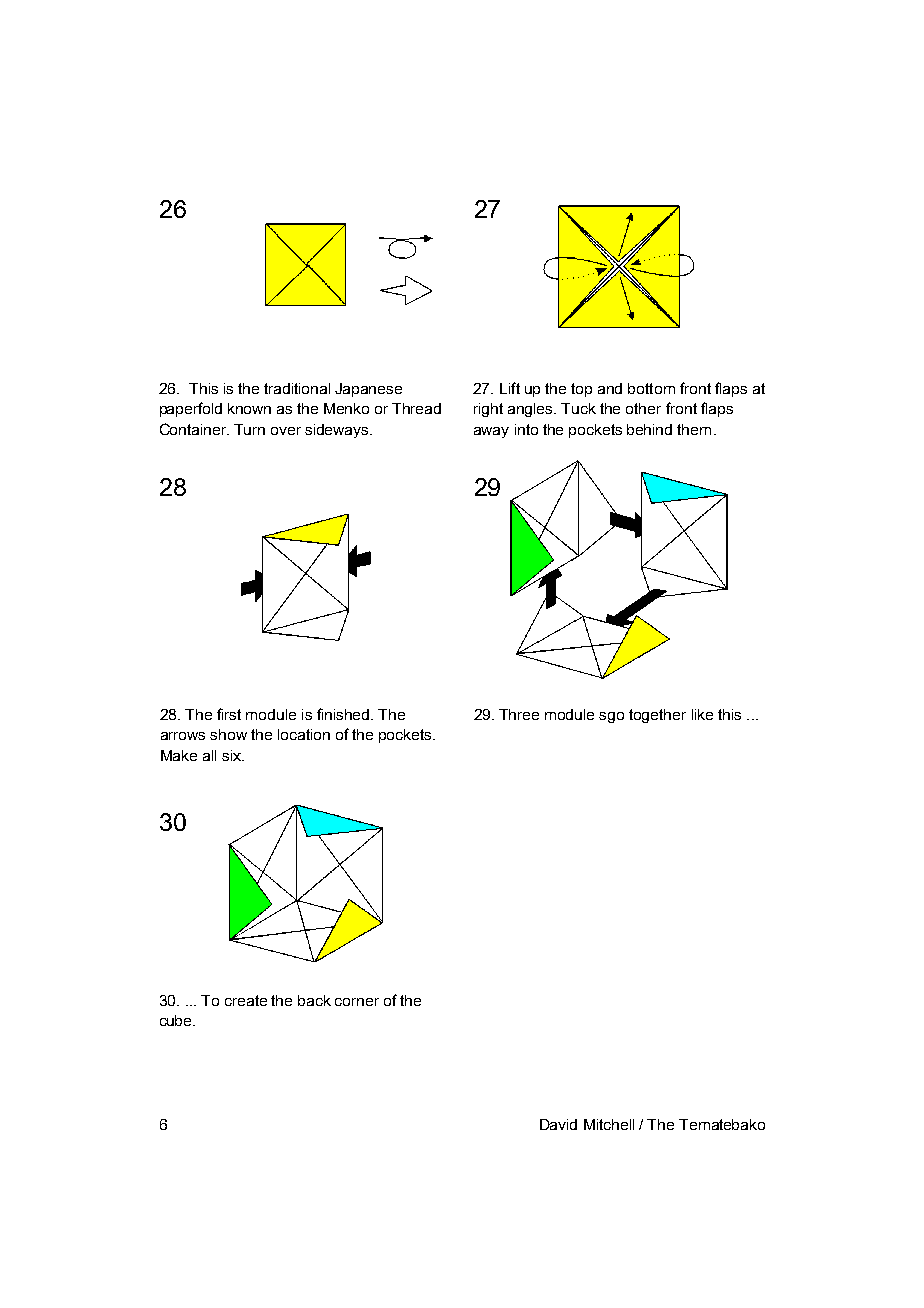  What do you see at coordinates (643, 408) in the screenshot?
I see `other` at bounding box center [643, 408].
